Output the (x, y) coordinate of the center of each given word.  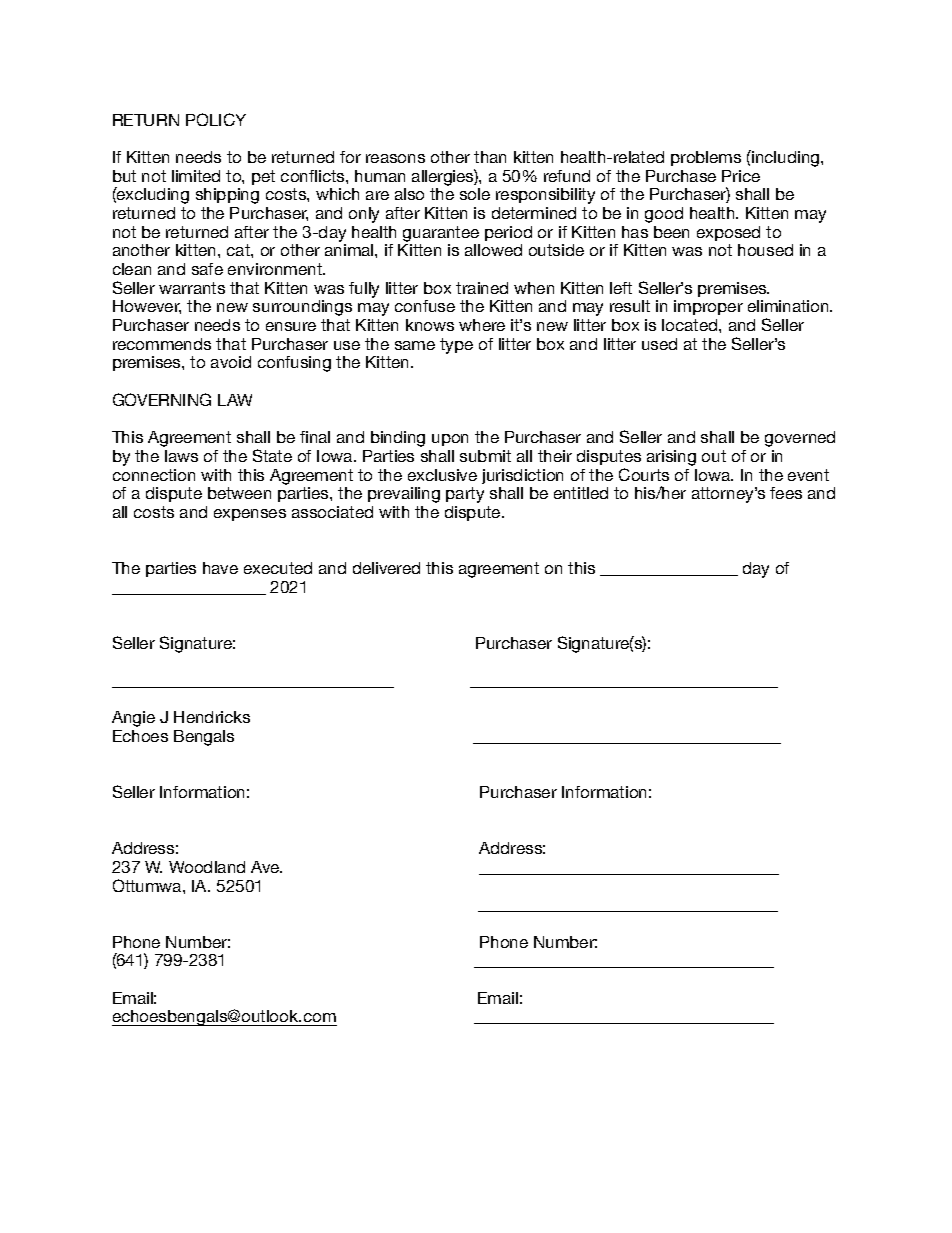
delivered (386, 568)
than (490, 157)
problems (706, 158)
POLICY (216, 119)
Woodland (207, 867)
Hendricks (212, 717)
